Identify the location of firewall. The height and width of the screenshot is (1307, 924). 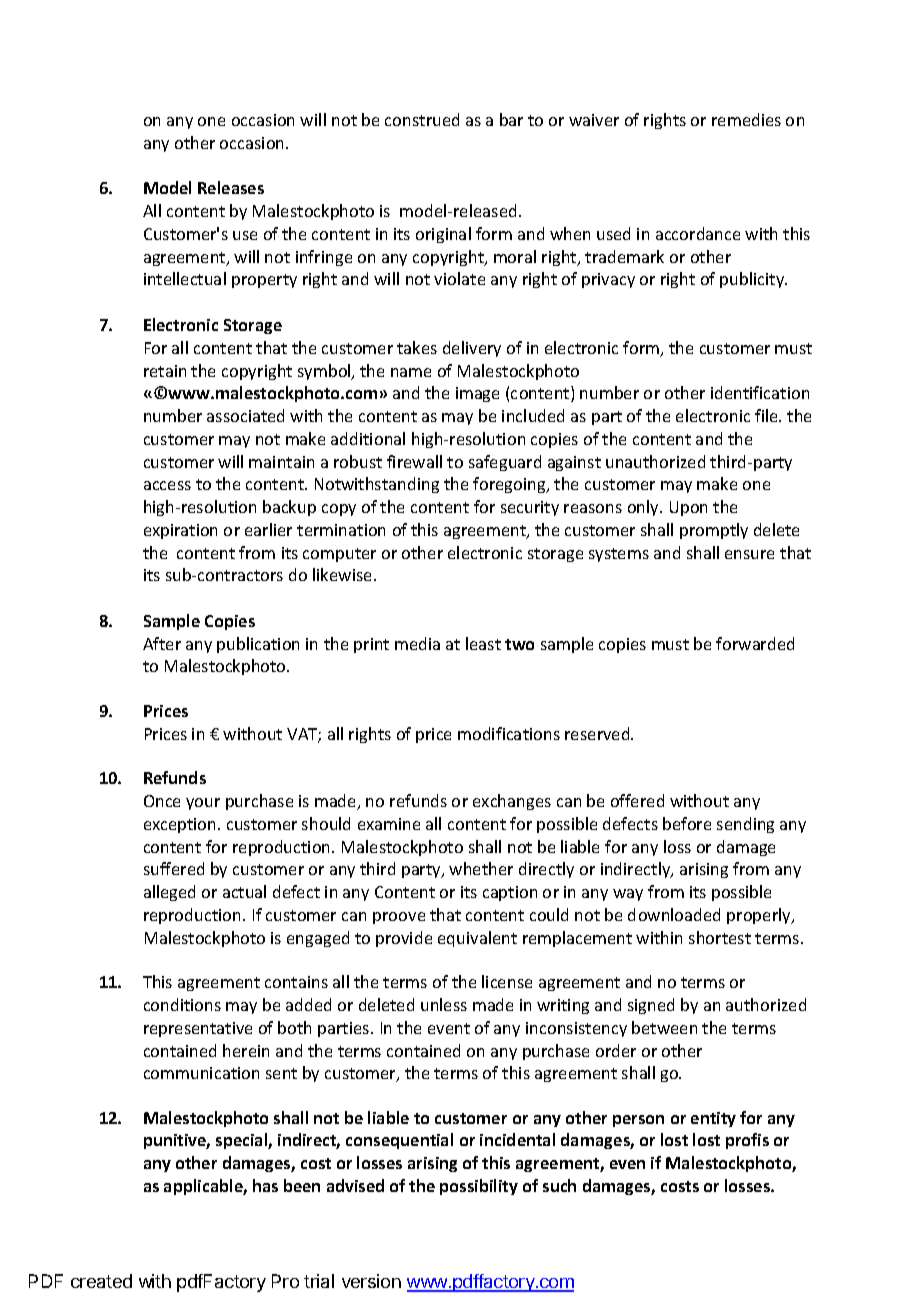
(414, 461).
